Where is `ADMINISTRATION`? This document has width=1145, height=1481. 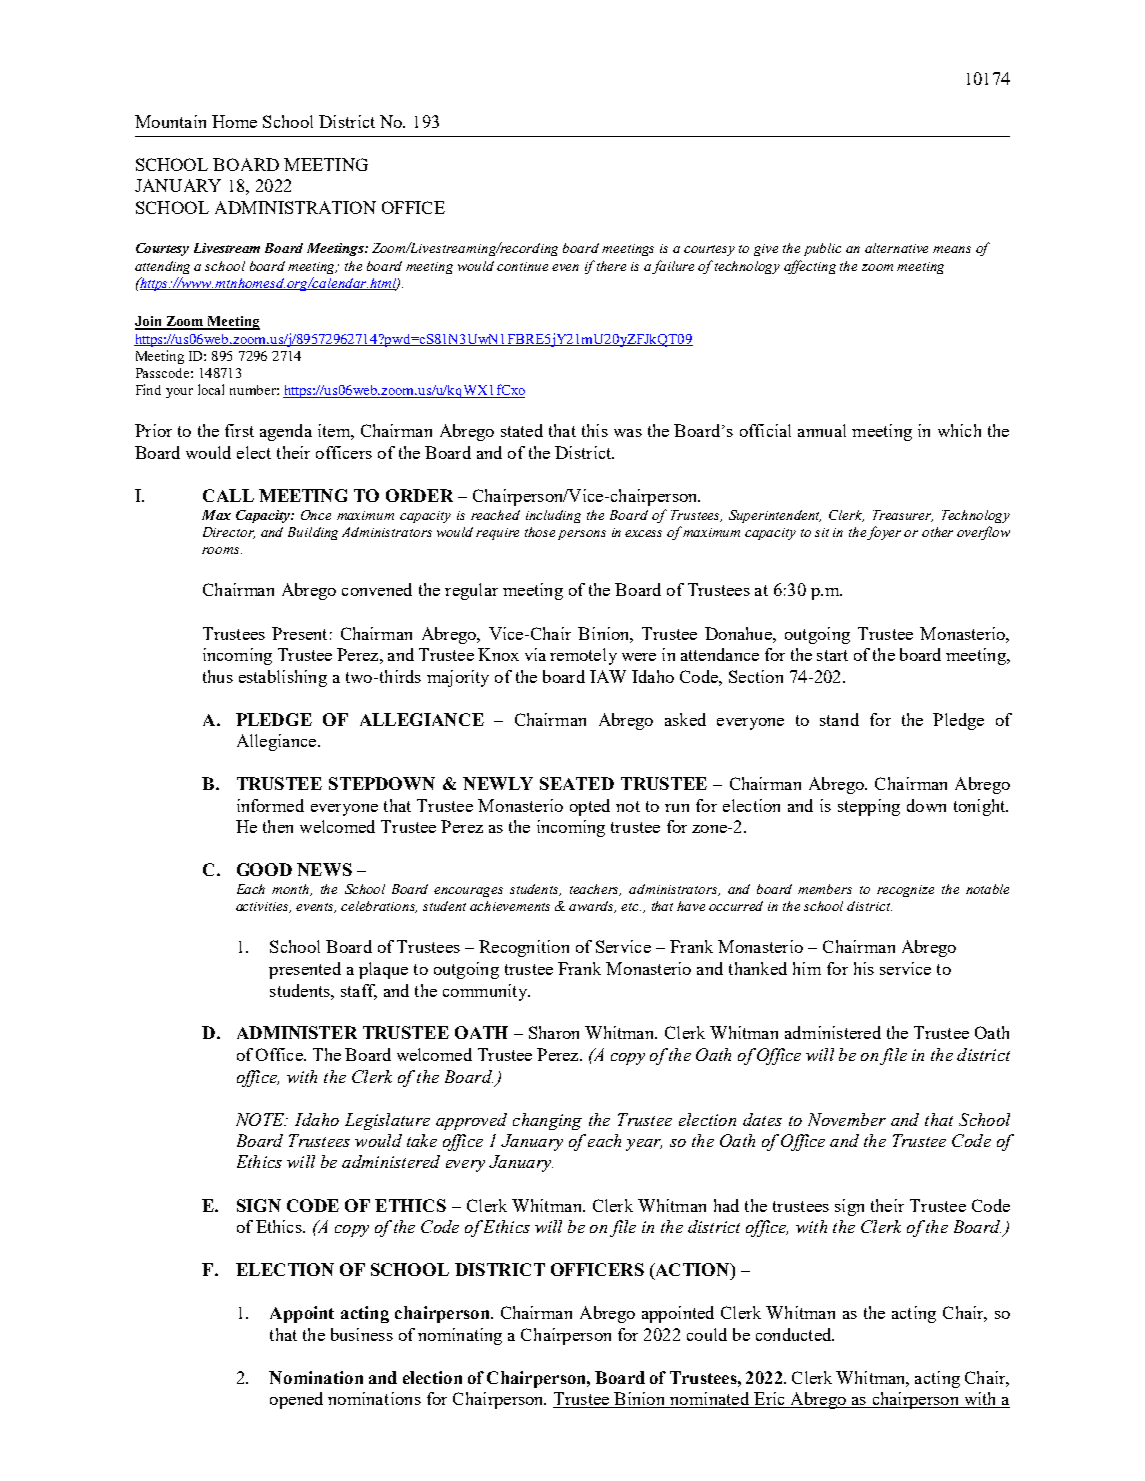 ADMINISTRATION is located at coordinates (295, 207).
